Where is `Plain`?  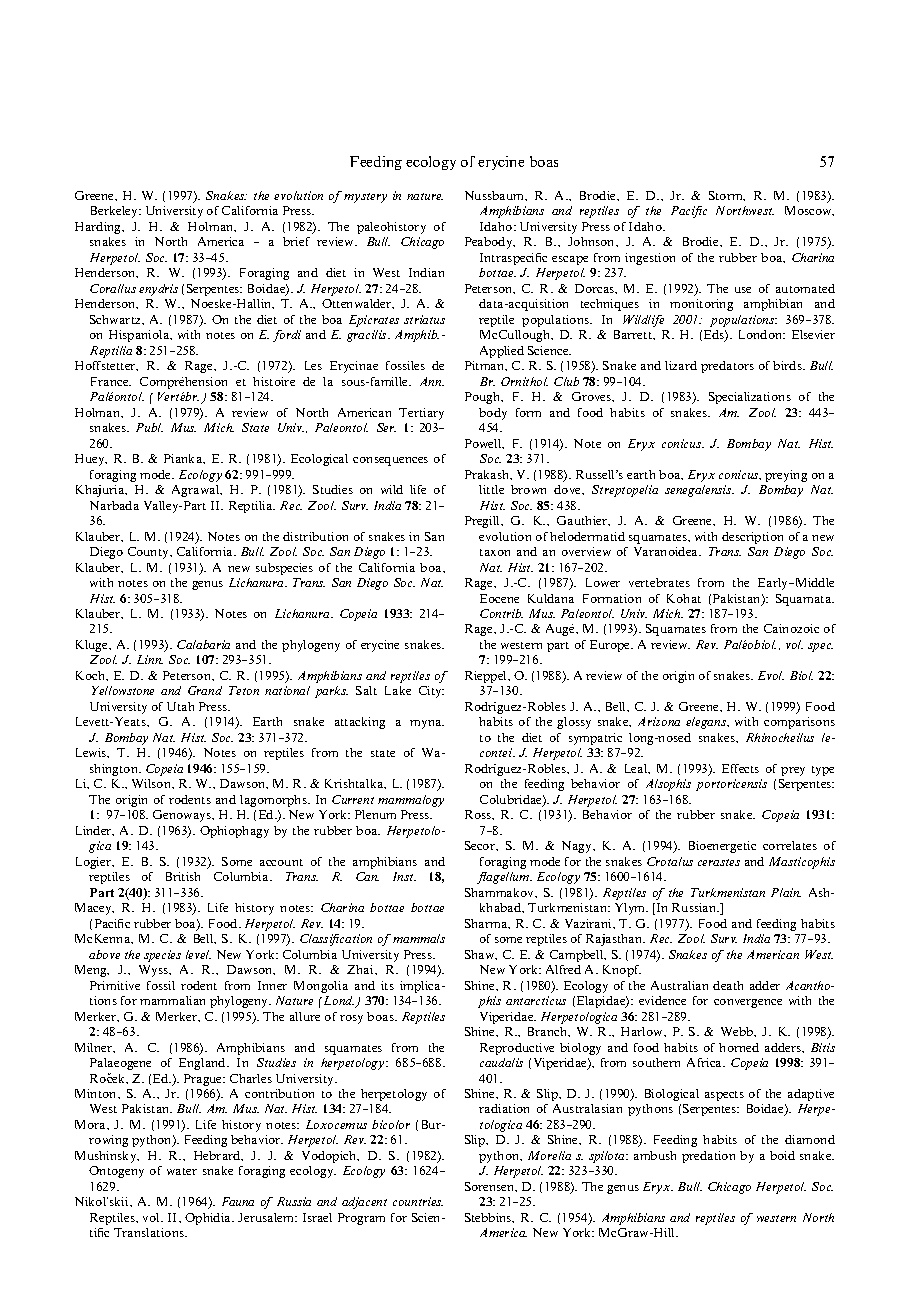
Plain is located at coordinates (786, 892).
